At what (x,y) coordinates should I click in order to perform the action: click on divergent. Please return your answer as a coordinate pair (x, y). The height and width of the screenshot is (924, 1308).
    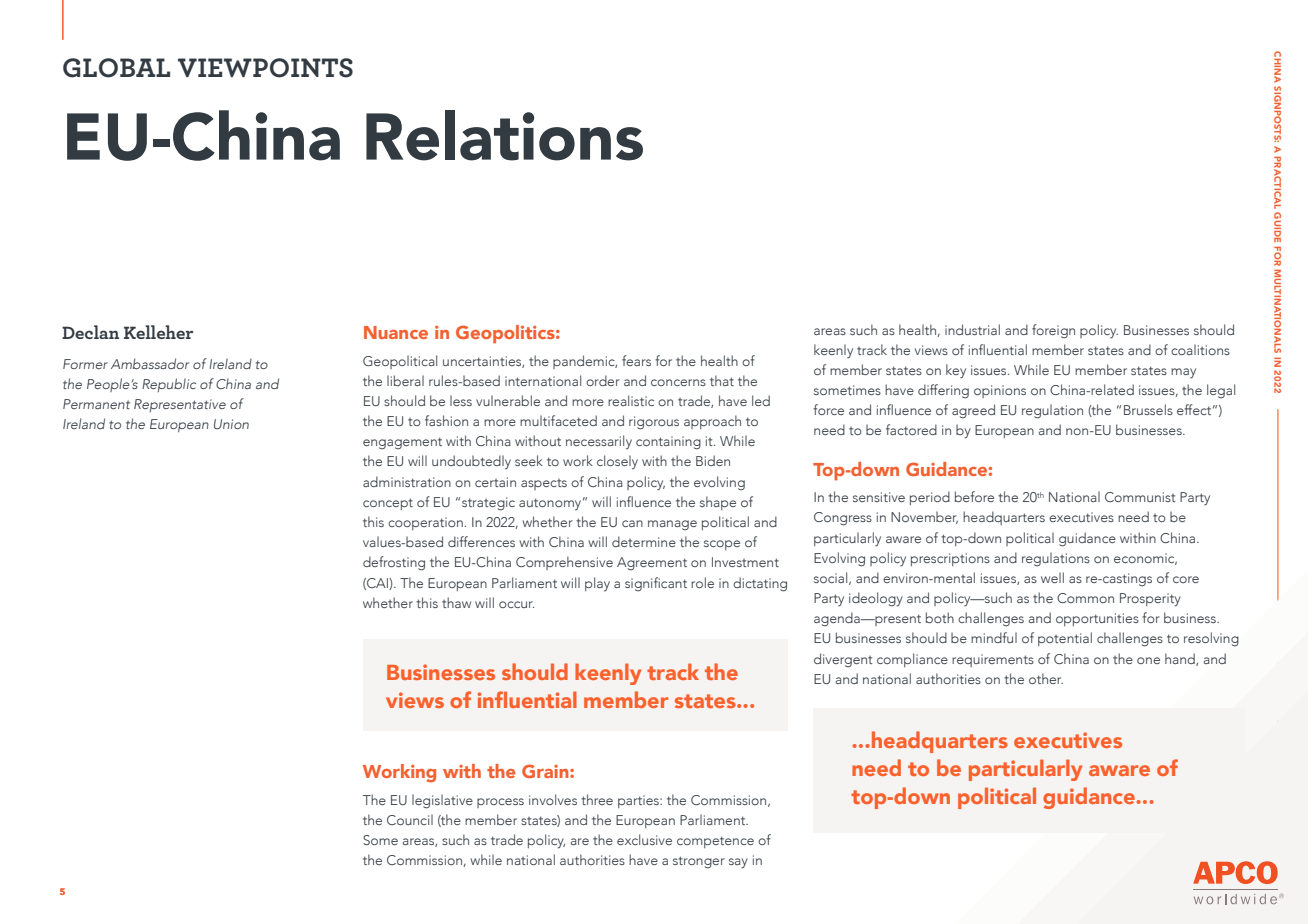
    Looking at the image, I should click on (843, 660).
